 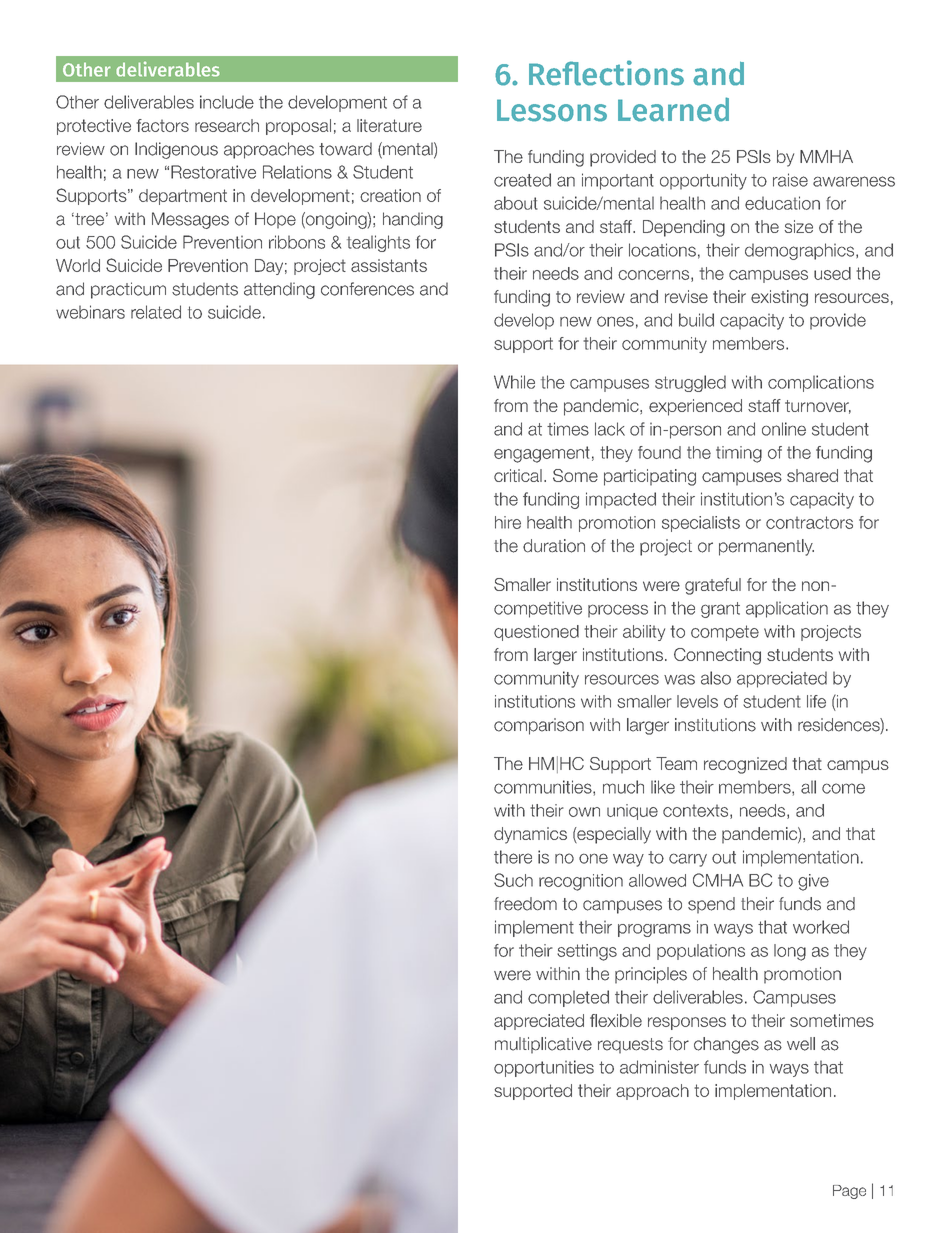 I want to click on questioned, so click(x=536, y=633).
